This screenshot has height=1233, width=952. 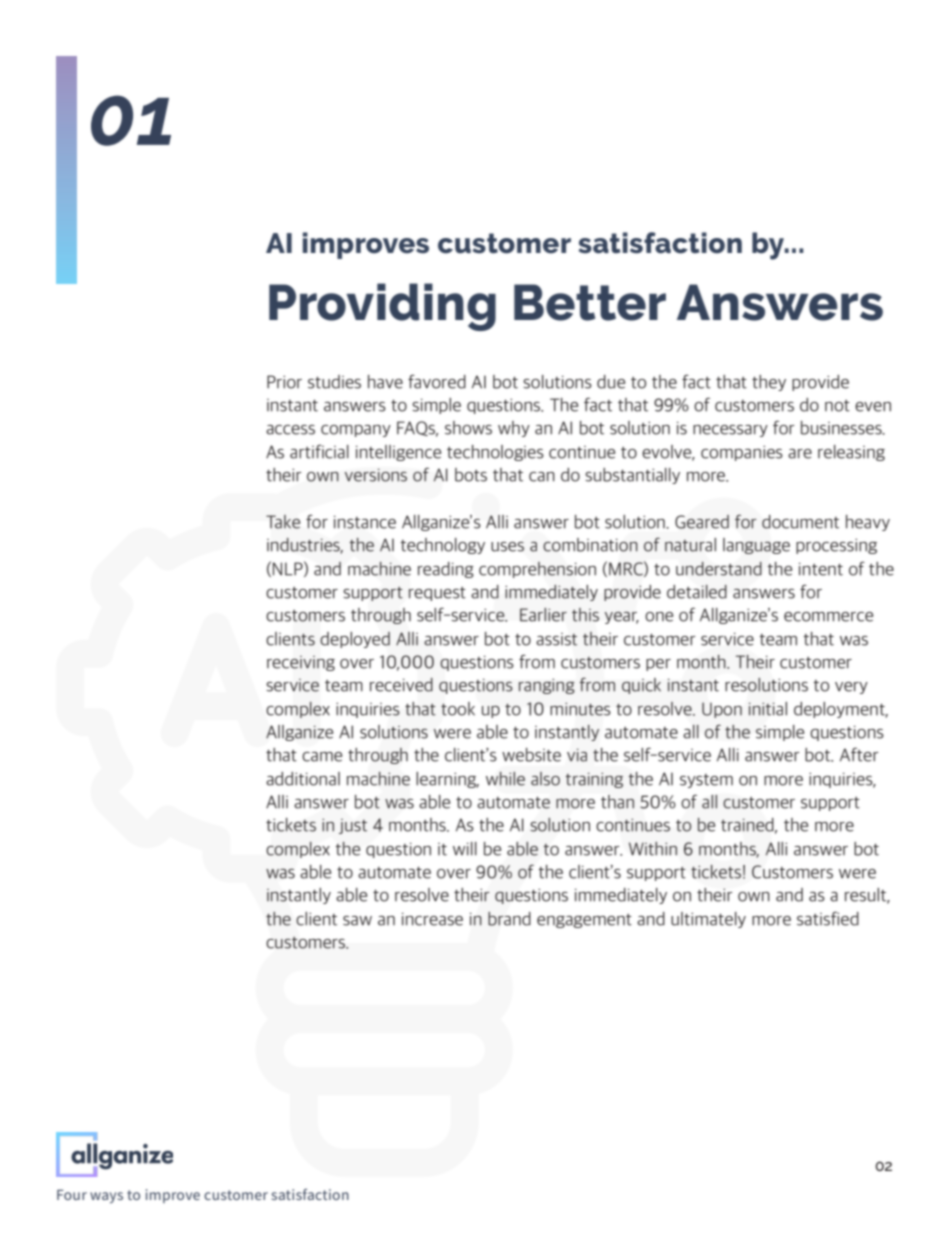 What do you see at coordinates (442, 546) in the screenshot?
I see `technology` at bounding box center [442, 546].
